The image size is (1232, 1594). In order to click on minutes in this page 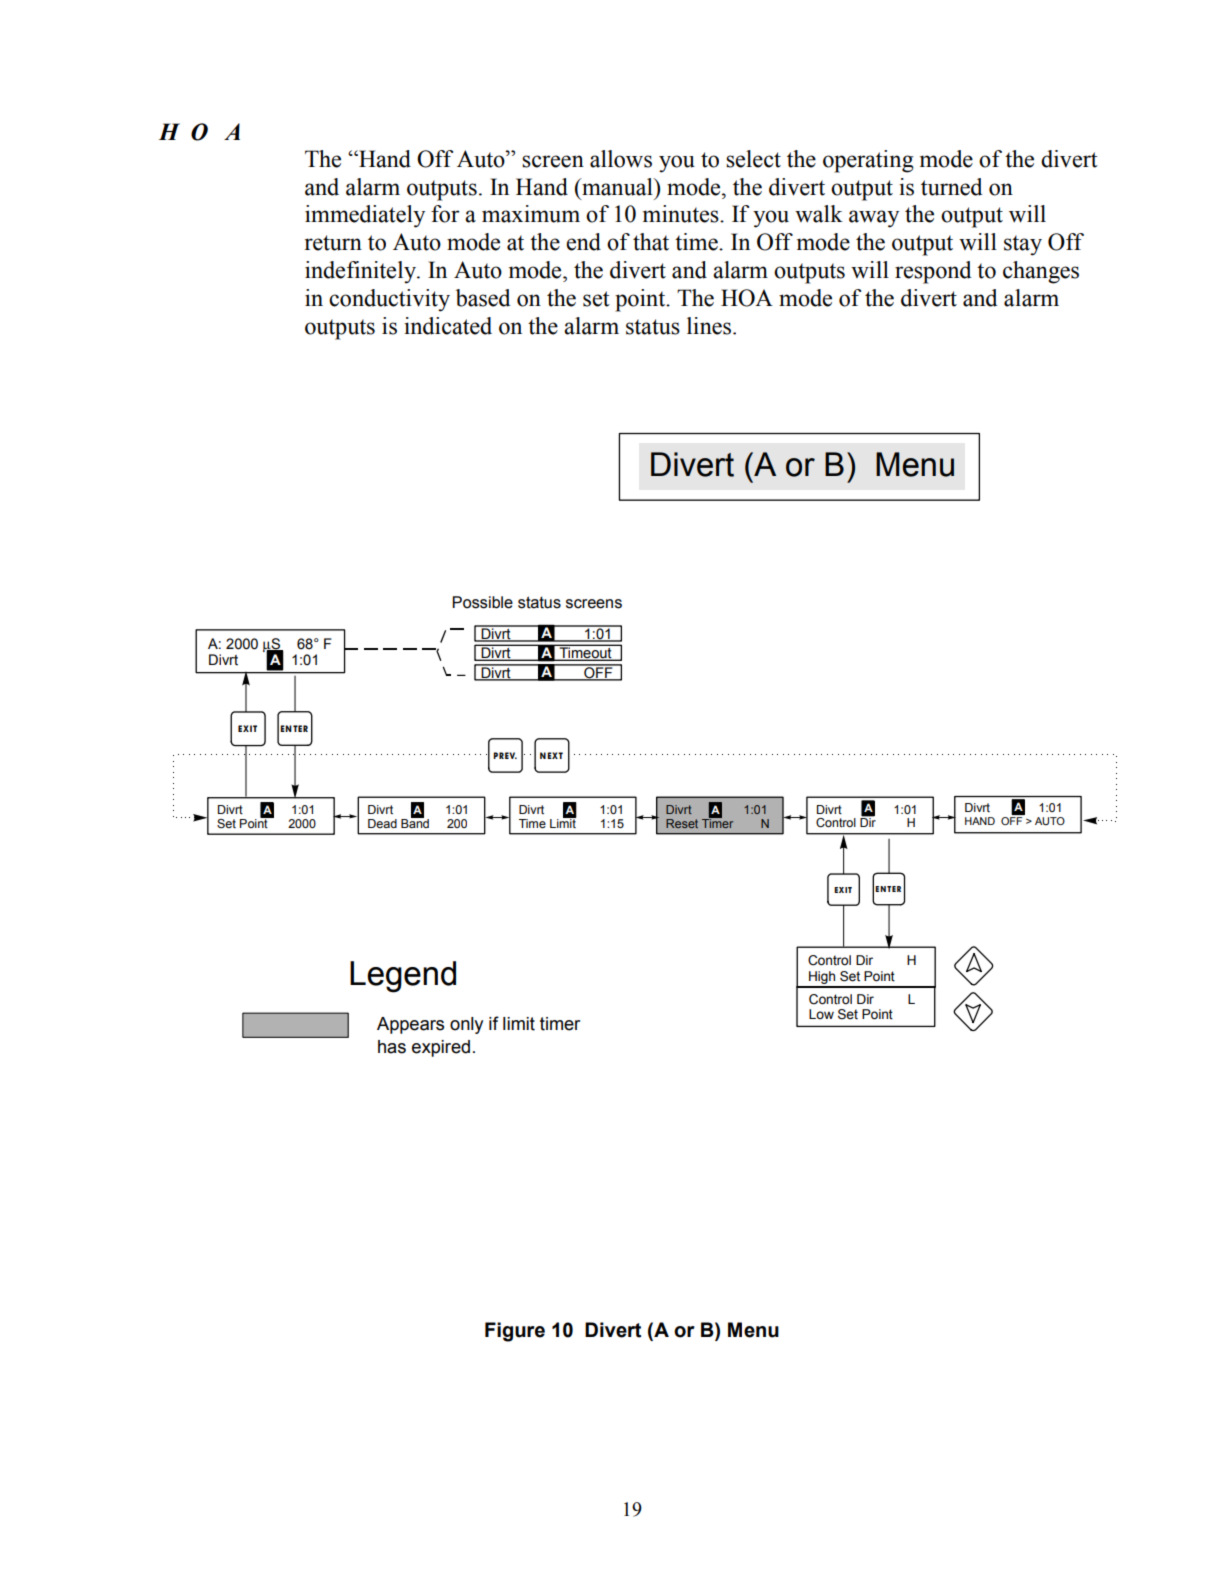, I will do `click(682, 214)`.
